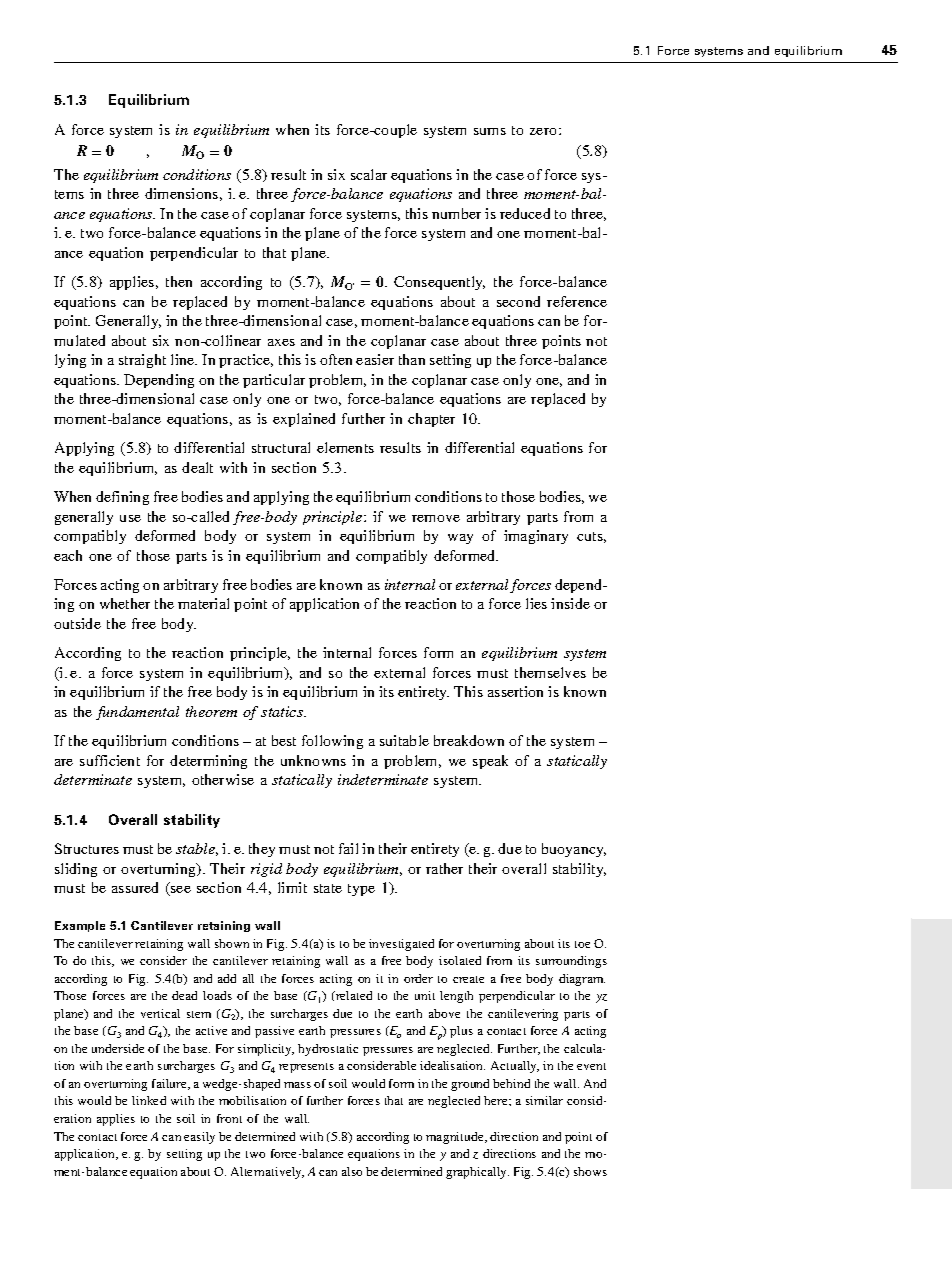  Describe the element at coordinates (543, 131) in the document. I see `zero` at that location.
